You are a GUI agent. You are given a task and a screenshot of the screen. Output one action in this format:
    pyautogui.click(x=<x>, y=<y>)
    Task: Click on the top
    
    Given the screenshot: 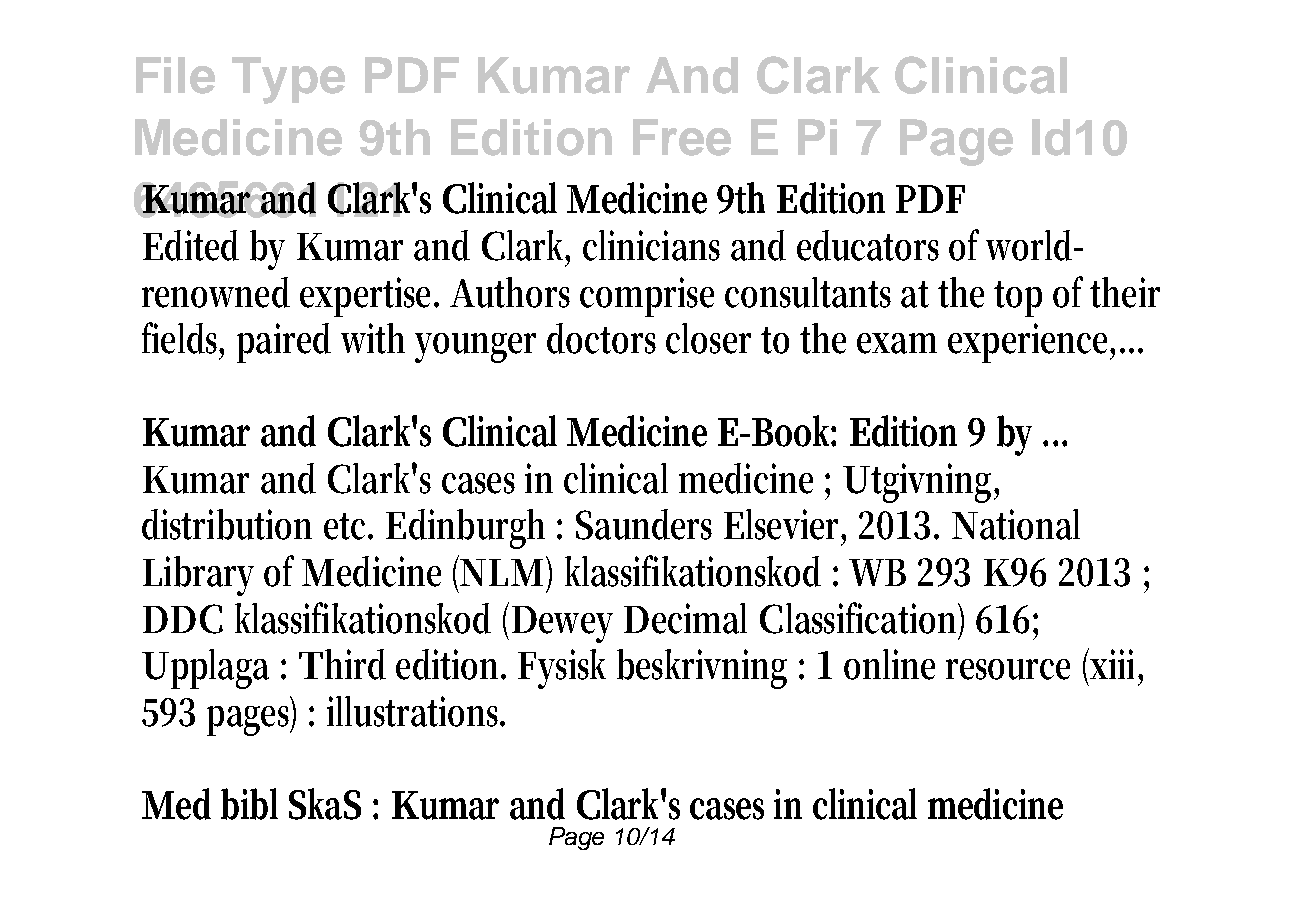 What is the action you would take?
    pyautogui.click(x=1018, y=299)
